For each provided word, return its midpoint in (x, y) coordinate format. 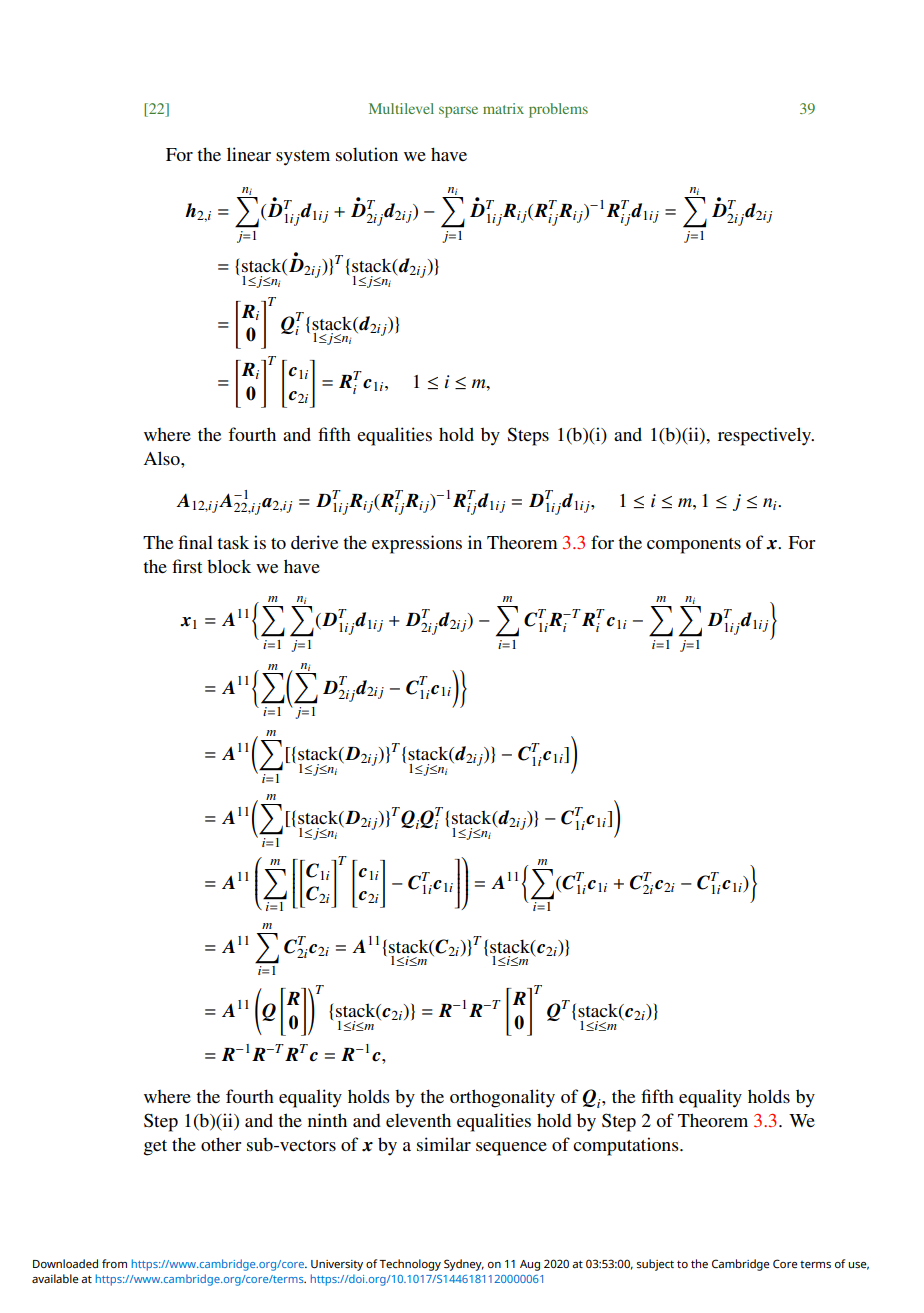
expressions (417, 544)
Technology (410, 1265)
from (114, 1263)
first (187, 566)
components (694, 546)
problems (558, 110)
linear (249, 154)
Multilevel (401, 108)
